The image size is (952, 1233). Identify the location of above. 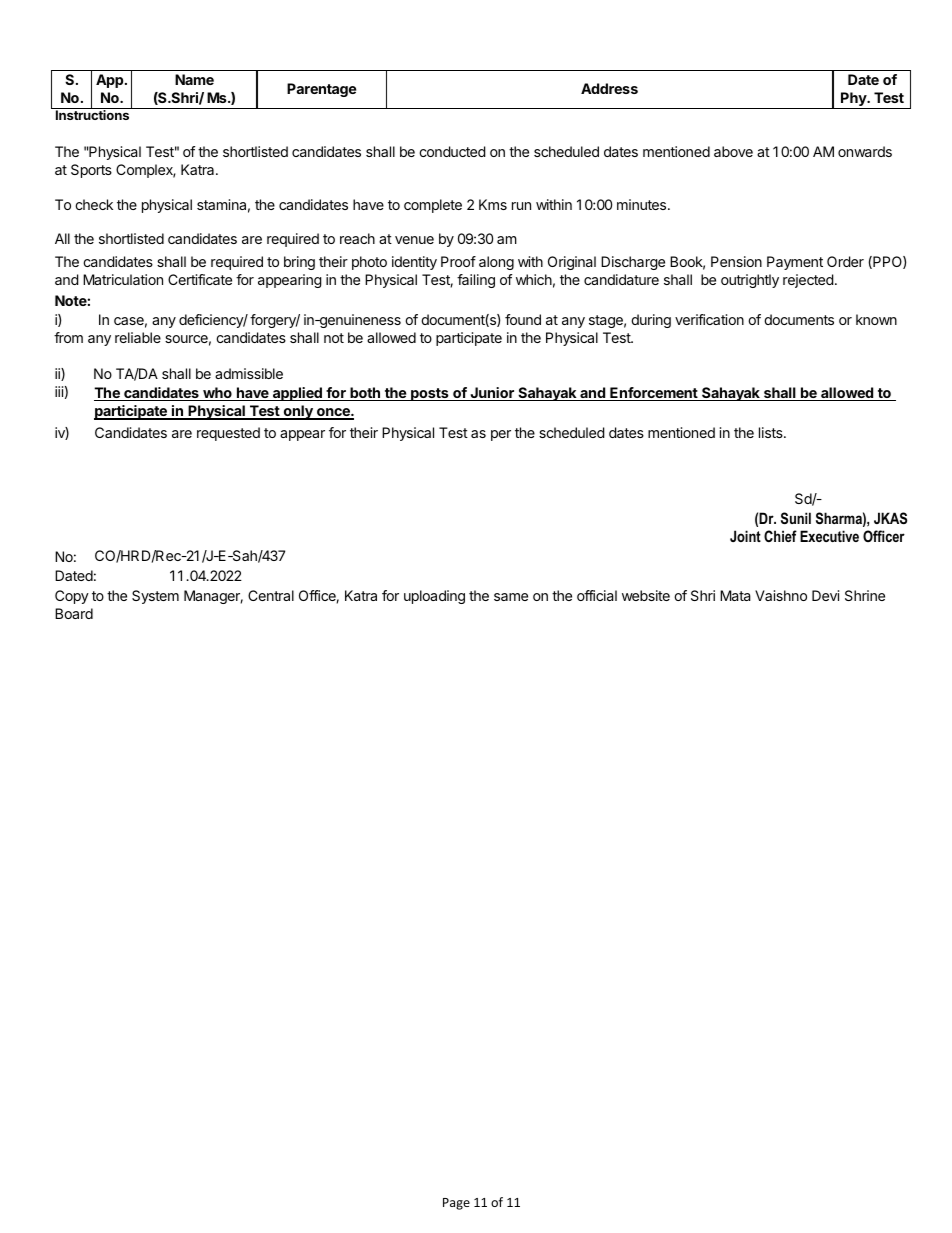
(733, 151).
